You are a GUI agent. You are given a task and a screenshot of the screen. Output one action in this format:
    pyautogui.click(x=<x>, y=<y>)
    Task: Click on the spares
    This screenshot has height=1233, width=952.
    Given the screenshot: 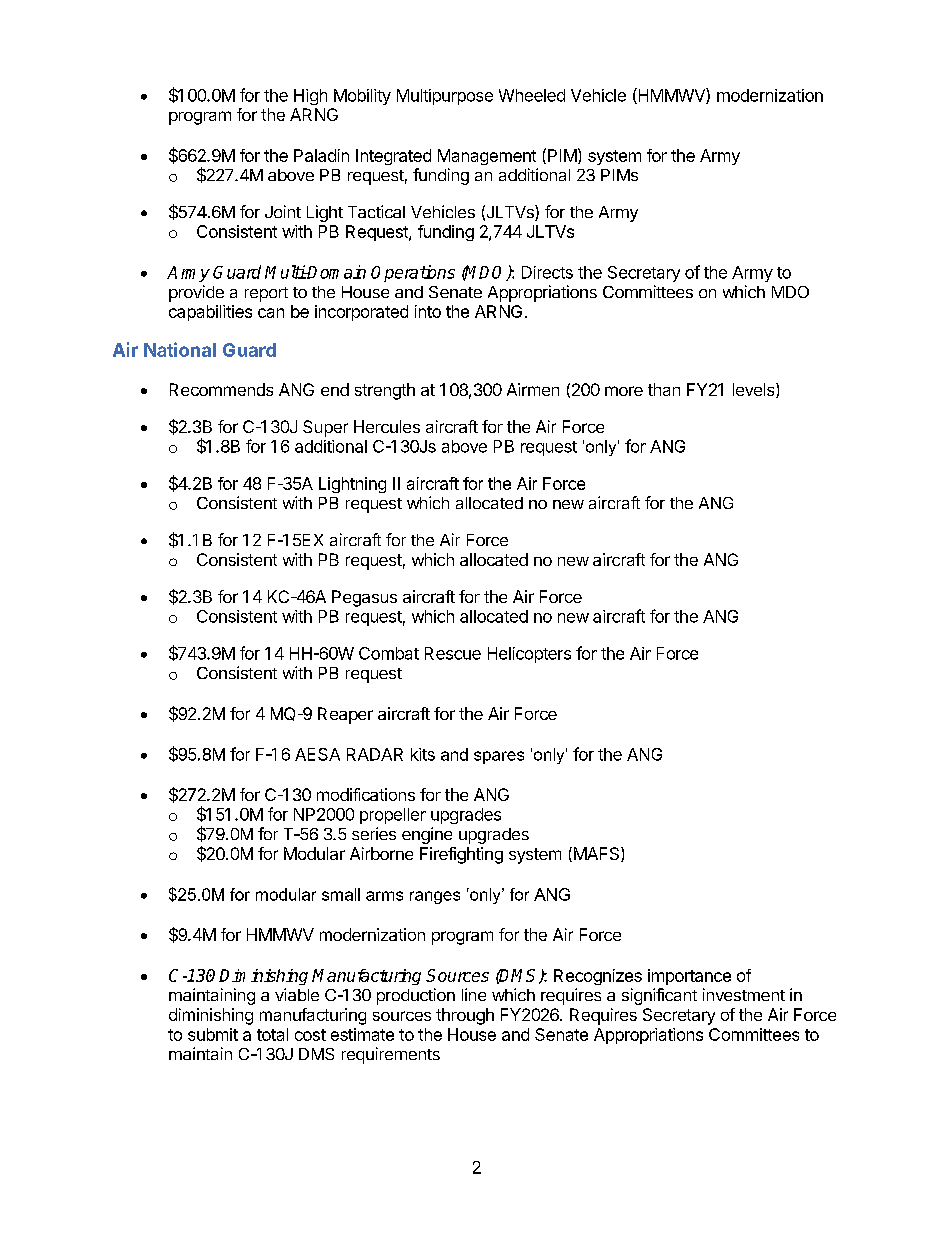 What is the action you would take?
    pyautogui.click(x=499, y=757)
